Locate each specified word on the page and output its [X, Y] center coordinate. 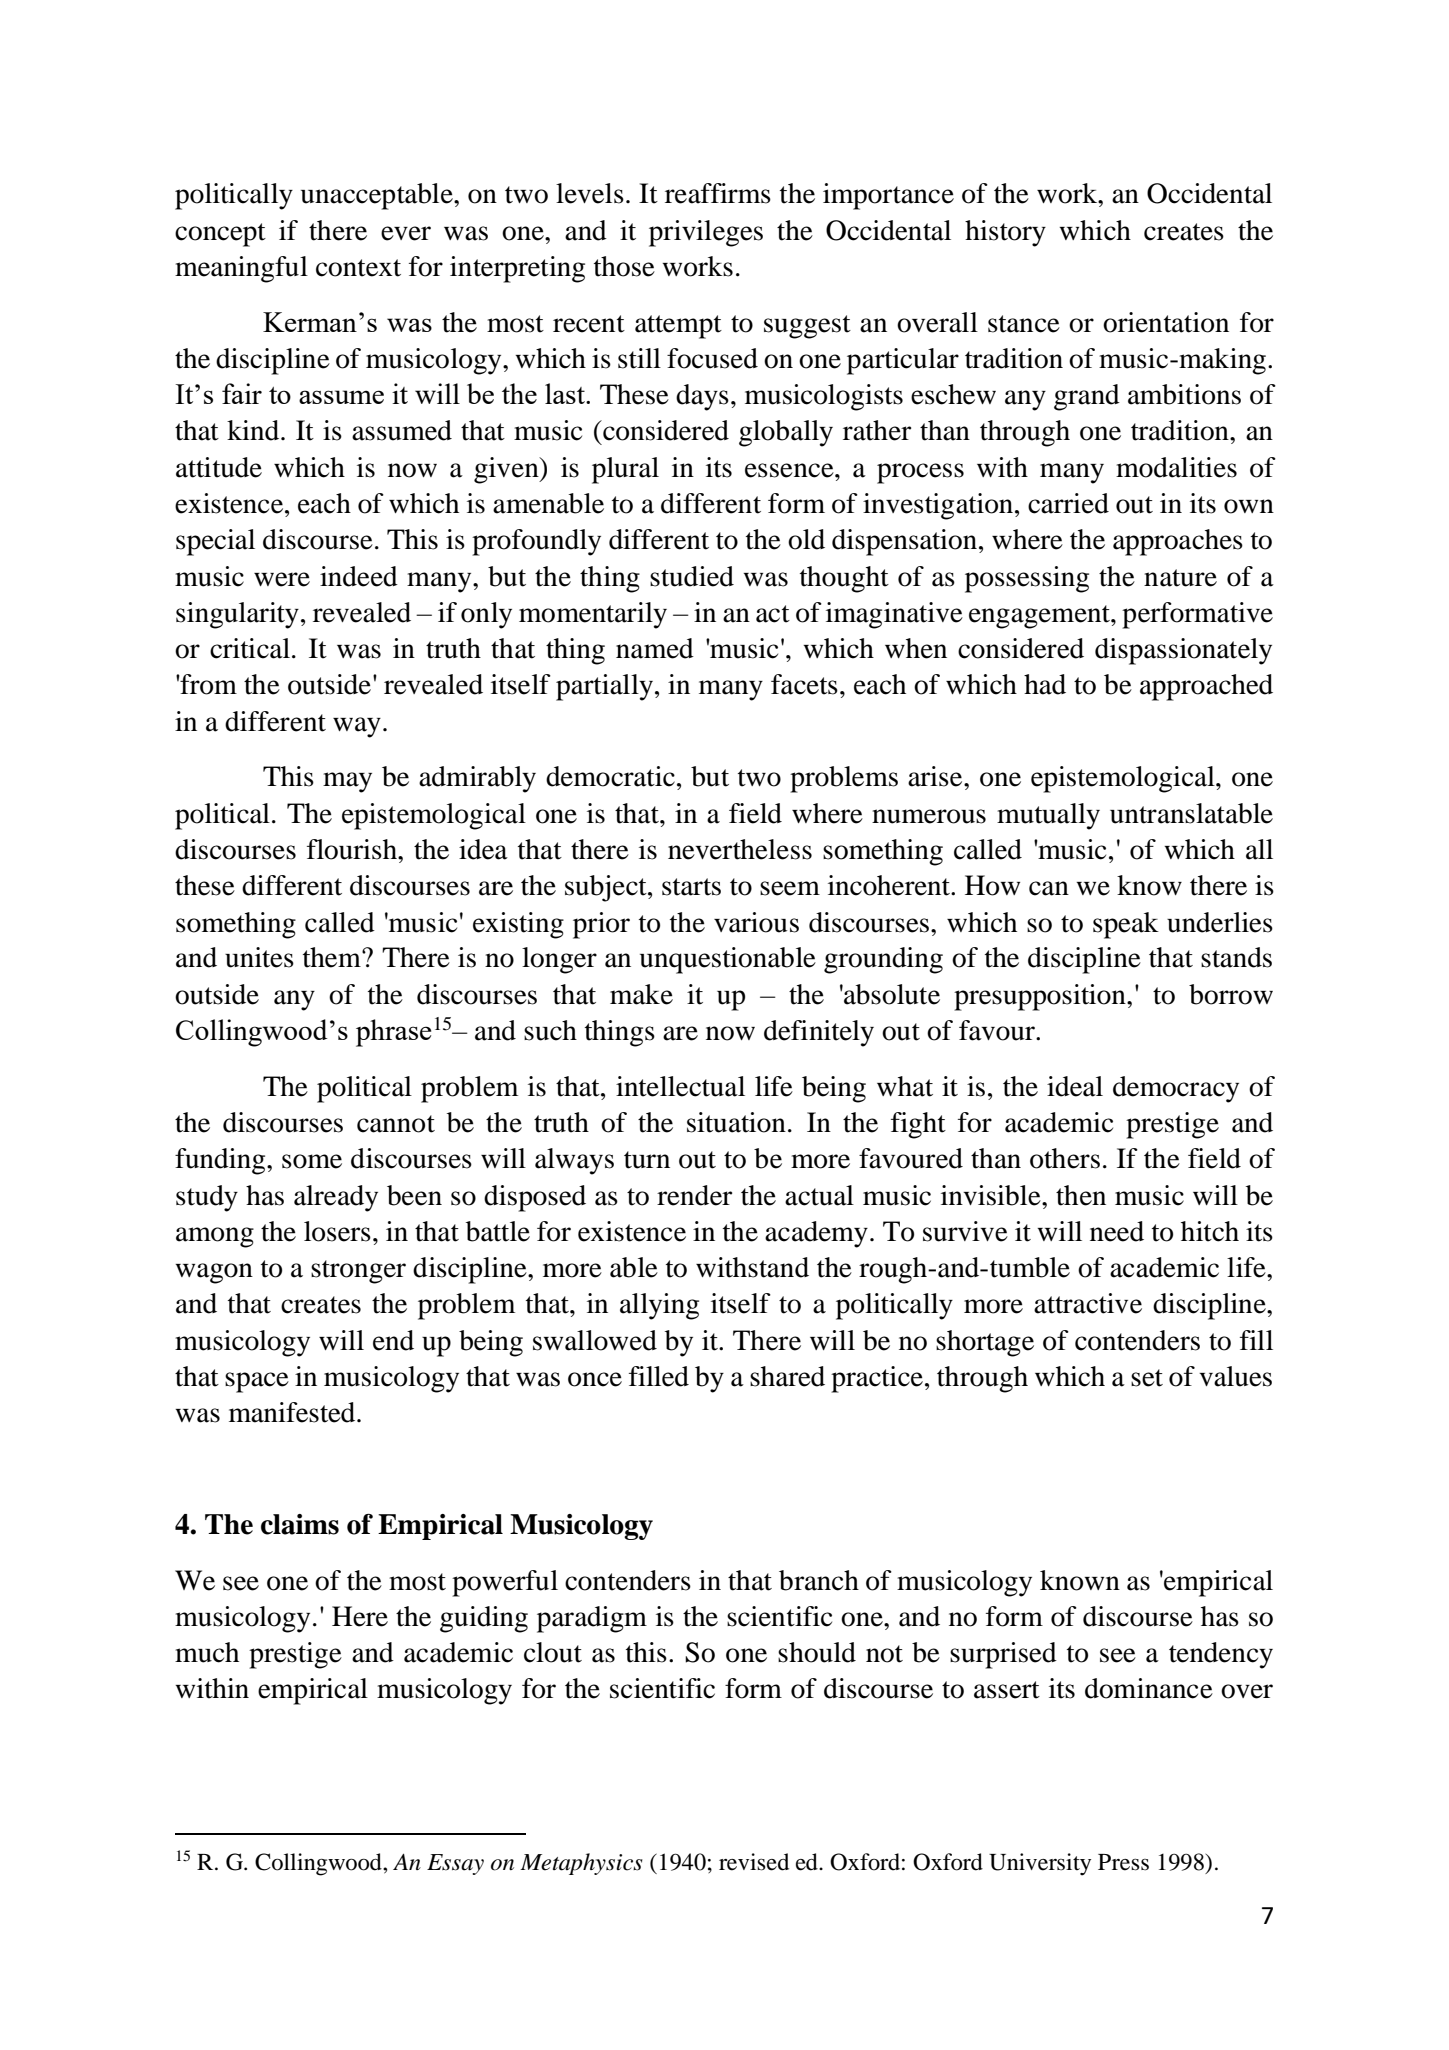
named [655, 648]
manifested [293, 1412]
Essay [455, 1864]
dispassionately [1183, 651]
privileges [706, 233]
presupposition [1041, 997]
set [1147, 1378]
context [358, 268]
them [333, 957]
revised [754, 1862]
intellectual [680, 1086]
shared [787, 1376]
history [1005, 233]
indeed [359, 576]
